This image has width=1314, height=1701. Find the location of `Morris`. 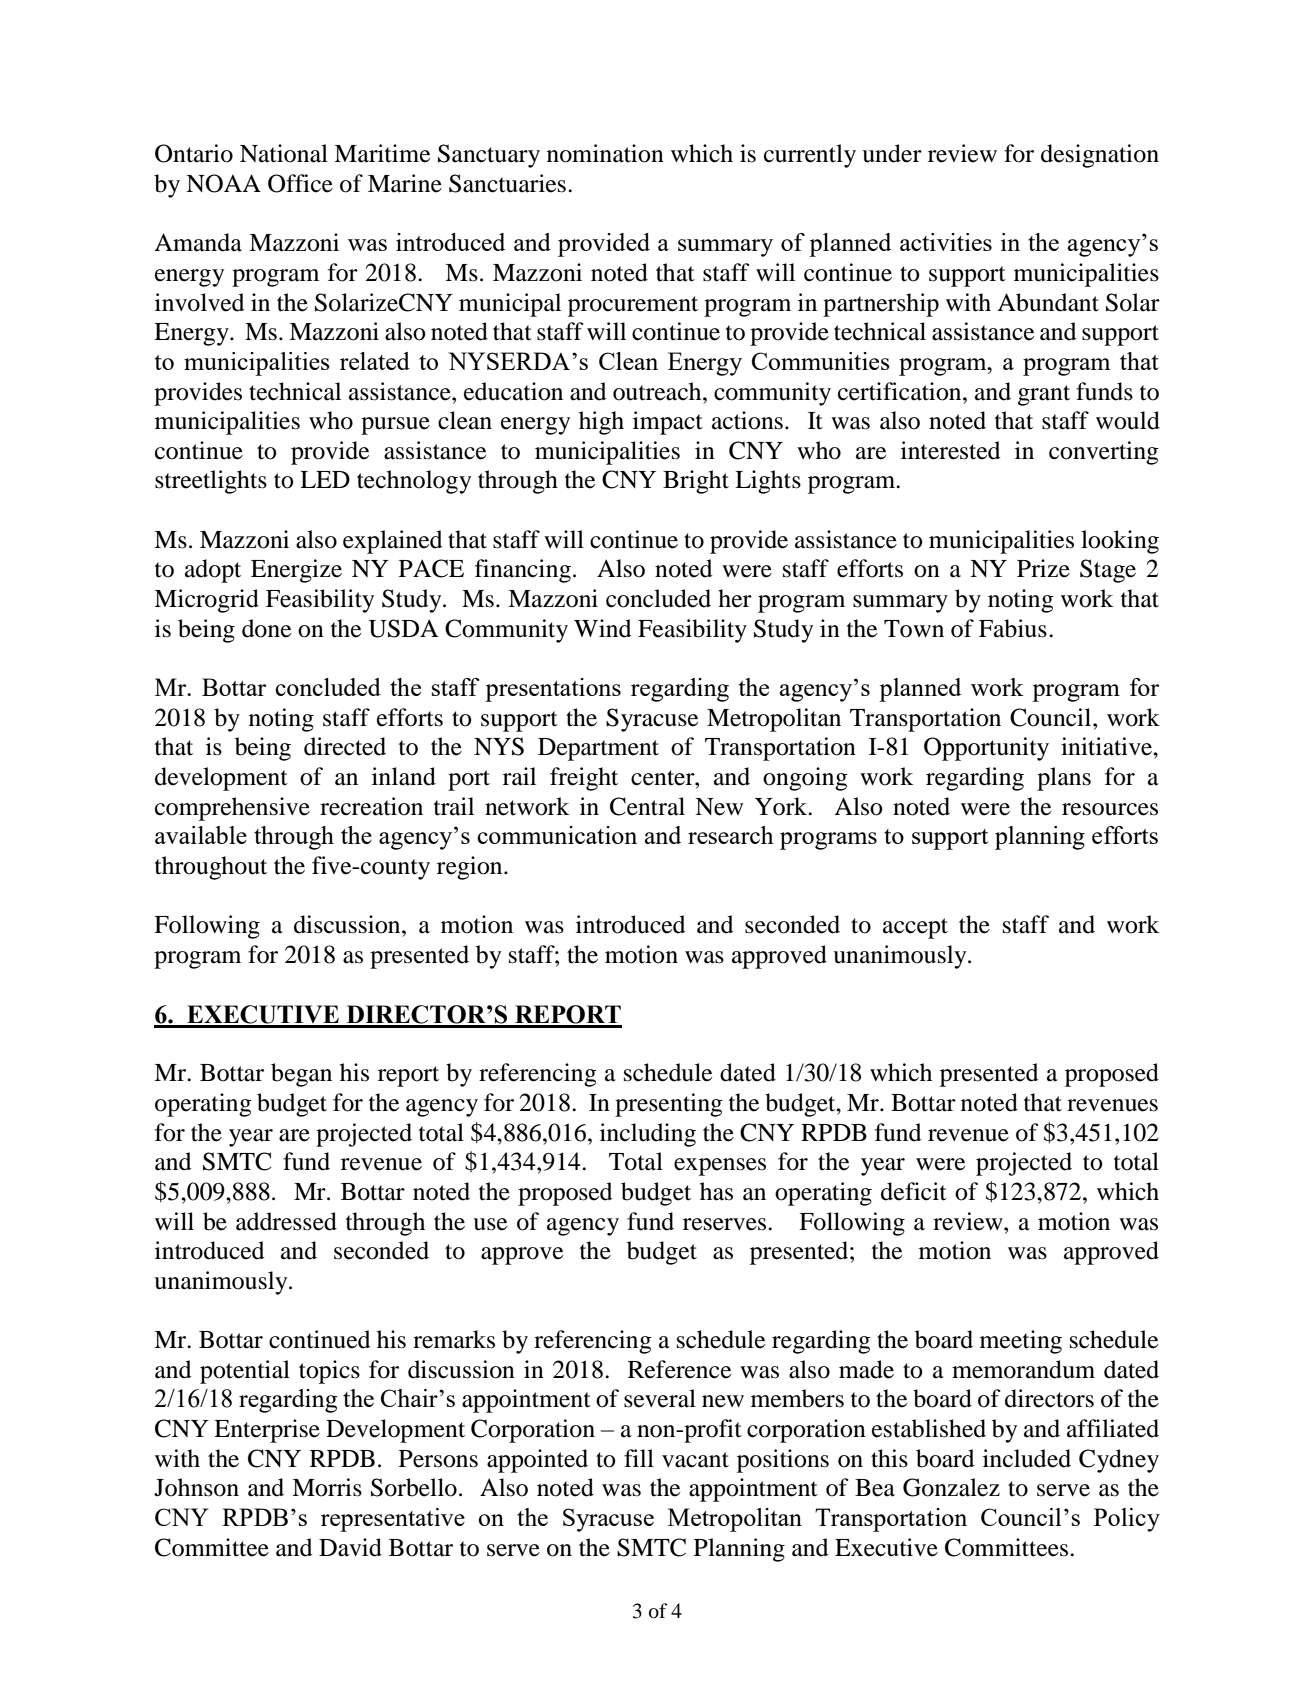

Morris is located at coordinates (327, 1487).
